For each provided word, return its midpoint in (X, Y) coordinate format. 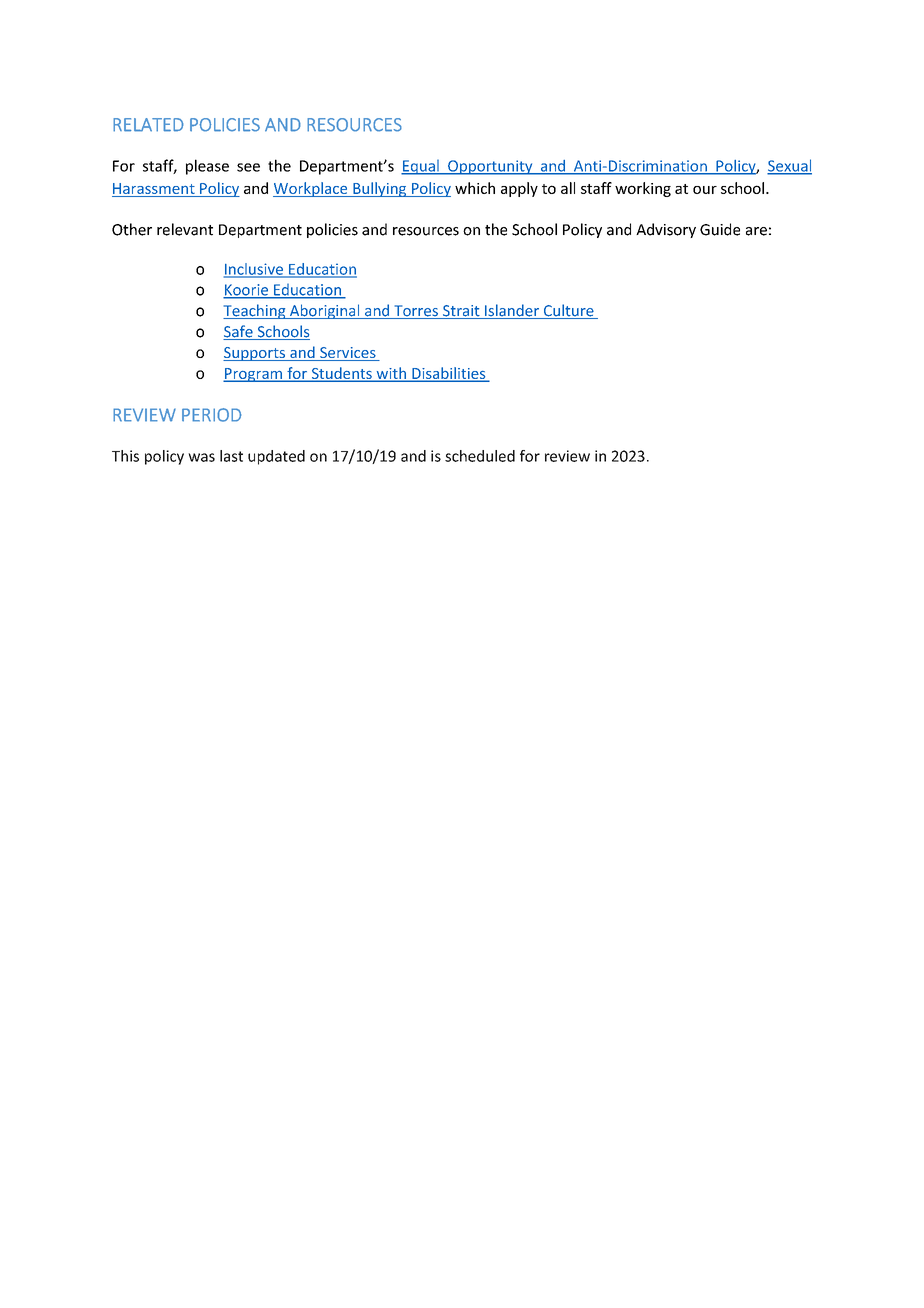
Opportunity (490, 167)
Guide (720, 229)
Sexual (789, 166)
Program (253, 375)
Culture (568, 311)
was (201, 457)
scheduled (480, 456)
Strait (461, 312)
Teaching (255, 311)
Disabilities (449, 374)
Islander (512, 311)
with (391, 374)
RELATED (148, 125)
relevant (185, 229)
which (475, 188)
